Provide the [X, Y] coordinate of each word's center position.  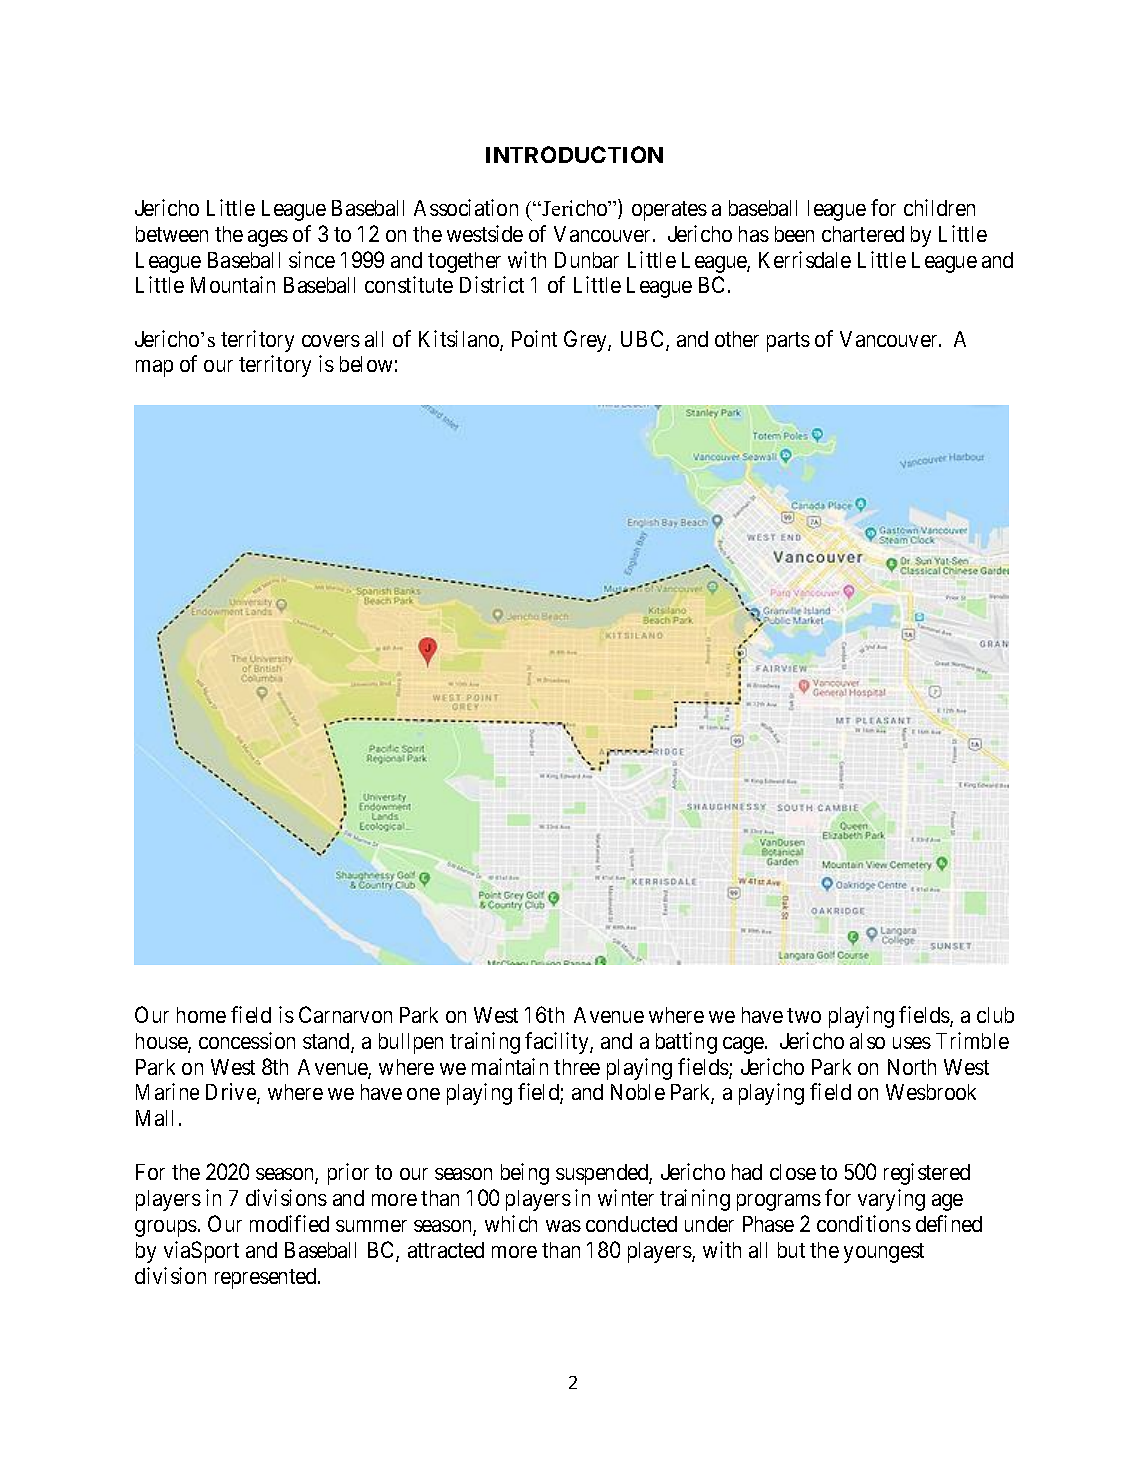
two [804, 1015]
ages [268, 238]
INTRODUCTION [574, 154]
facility [558, 1043]
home [201, 1015]
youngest [884, 1253]
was [563, 1226]
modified [289, 1223]
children [939, 207]
